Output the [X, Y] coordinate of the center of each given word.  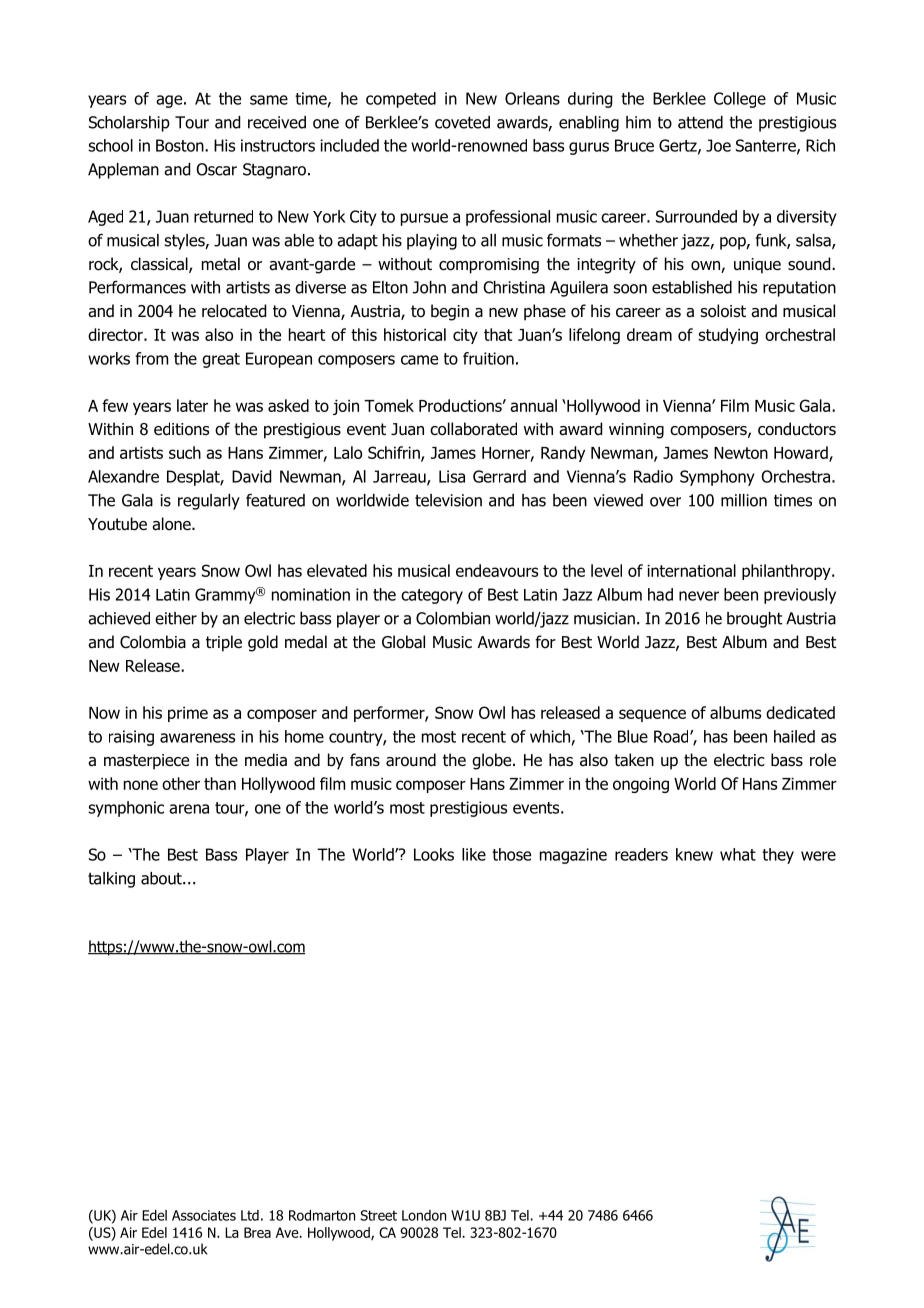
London [424, 1215]
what [738, 854]
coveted [462, 122]
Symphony [717, 478]
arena [189, 809]
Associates [204, 1215]
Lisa [452, 476]
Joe [718, 145]
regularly [209, 502]
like [474, 854]
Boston [181, 145]
